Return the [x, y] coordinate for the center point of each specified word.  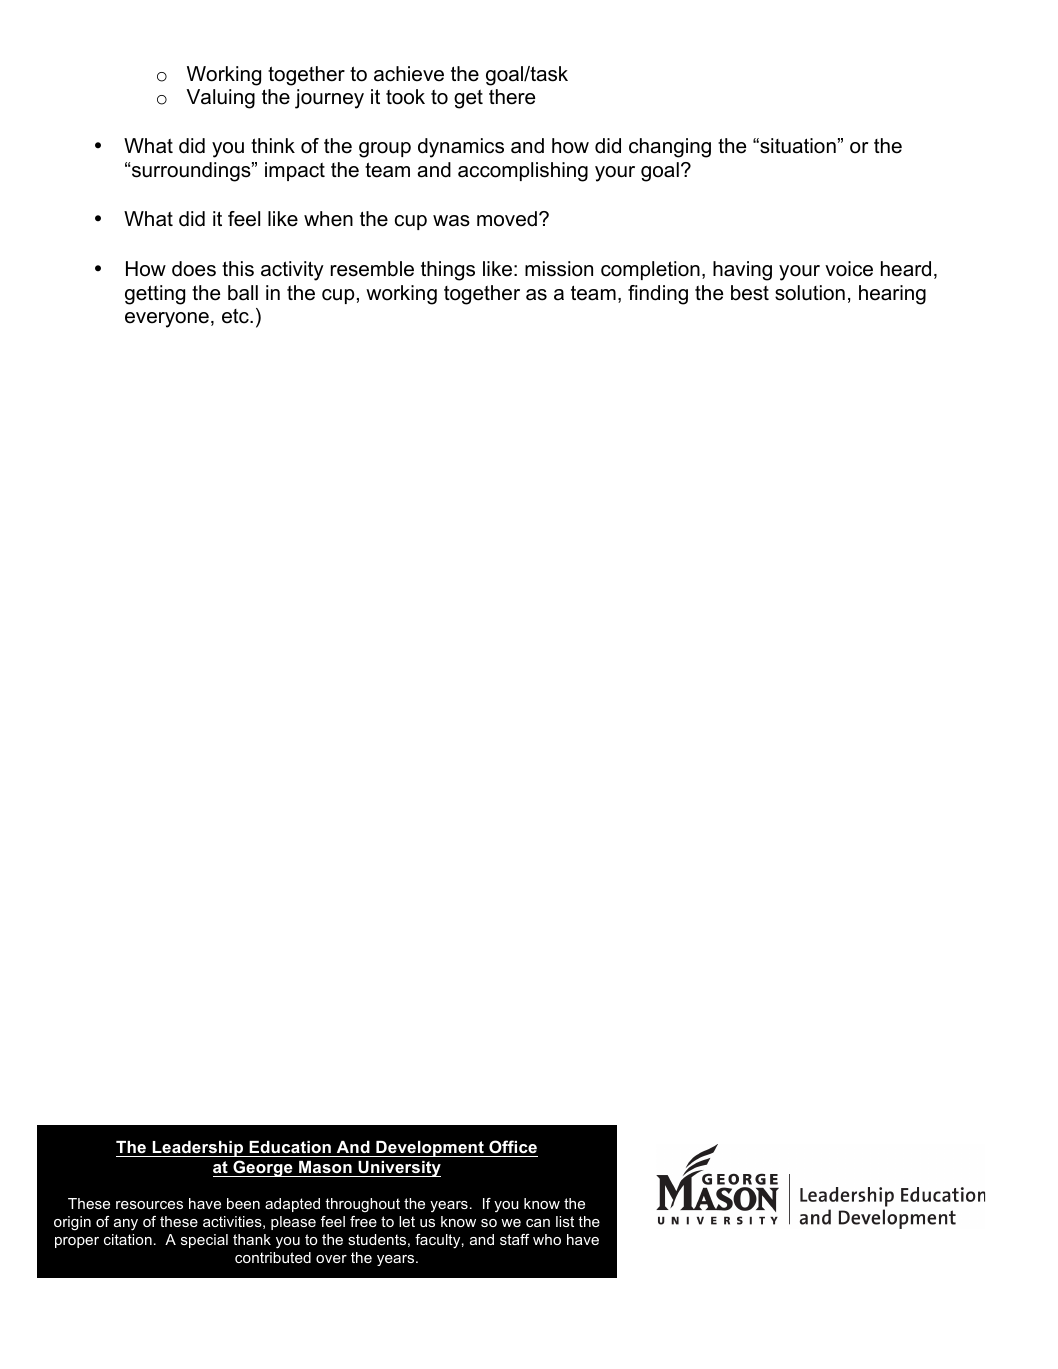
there [512, 97]
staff [515, 1239]
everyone [167, 320]
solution [810, 293]
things [448, 271]
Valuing [220, 99]
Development [430, 1149]
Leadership [198, 1149]
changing [670, 148]
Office [513, 1146]
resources [149, 1205]
